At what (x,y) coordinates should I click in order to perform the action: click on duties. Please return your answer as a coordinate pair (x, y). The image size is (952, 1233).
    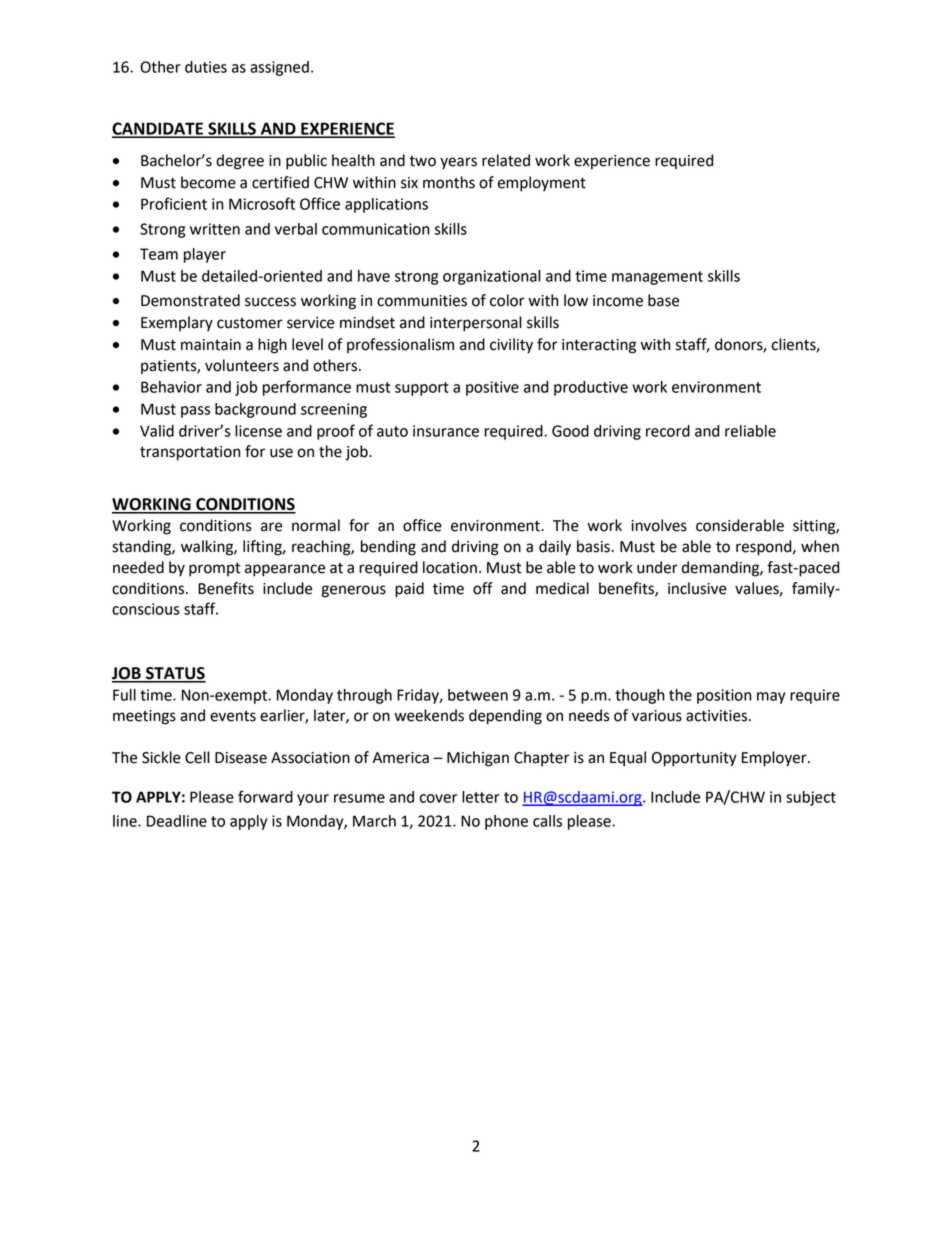
    Looking at the image, I should click on (206, 67).
